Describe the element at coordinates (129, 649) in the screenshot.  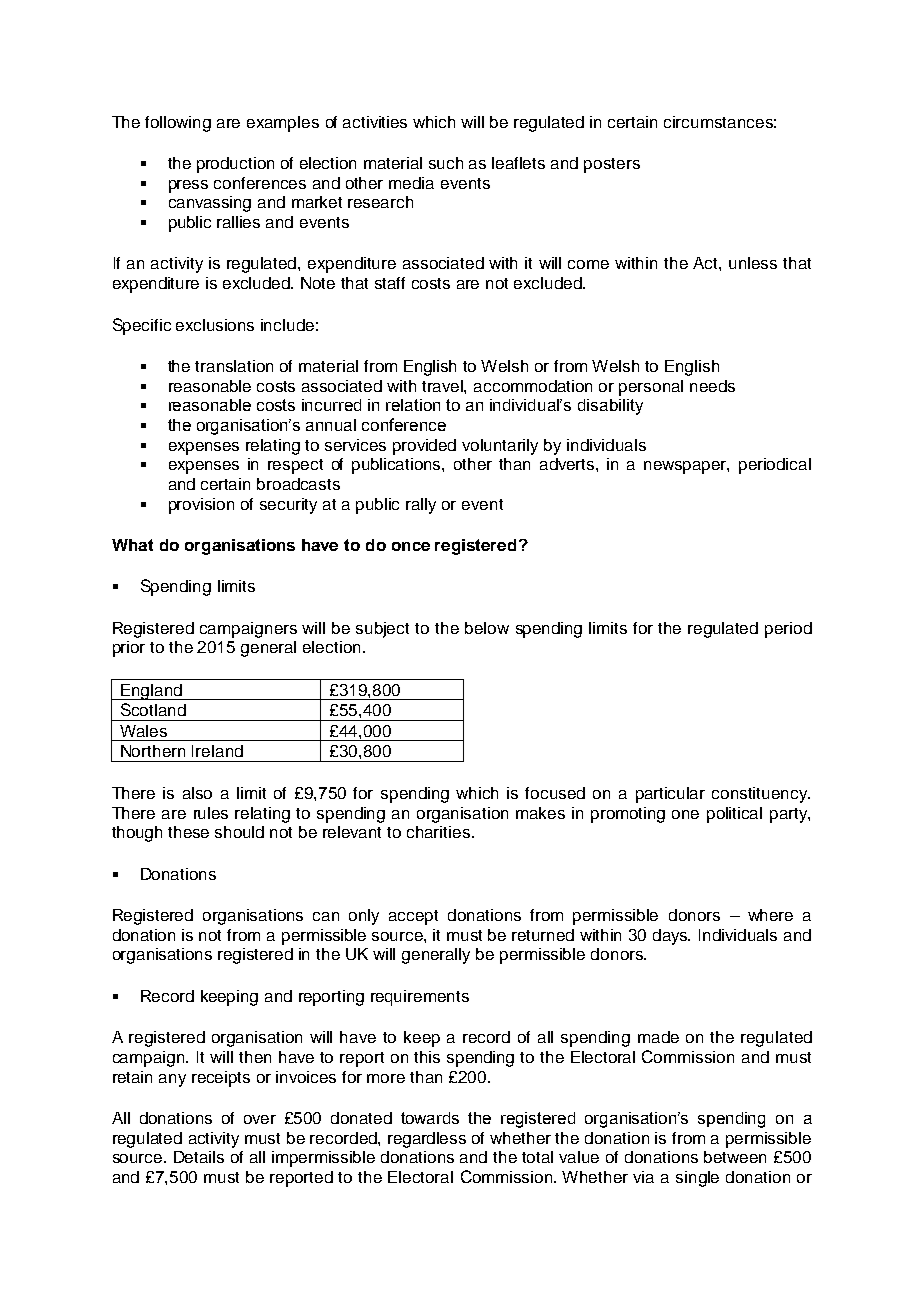
I see `prior` at that location.
